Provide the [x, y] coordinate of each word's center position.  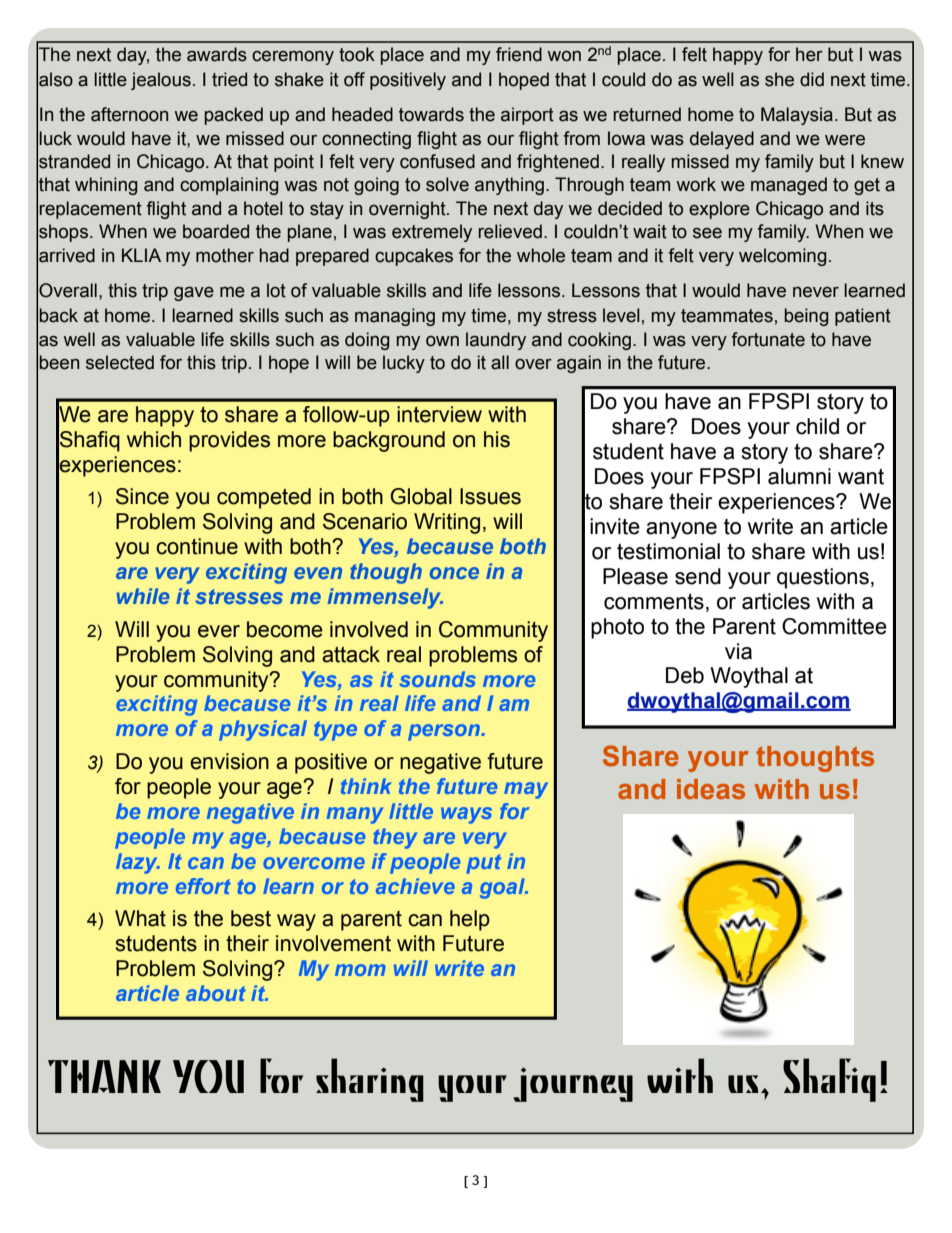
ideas [711, 789]
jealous [161, 81]
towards [431, 114]
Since [142, 496]
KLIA [141, 255]
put [483, 864]
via [738, 651]
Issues [490, 496]
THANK [104, 1076]
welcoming [783, 257]
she [779, 79]
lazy [138, 863]
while [143, 596]
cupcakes [414, 257]
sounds [437, 679]
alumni [799, 476]
